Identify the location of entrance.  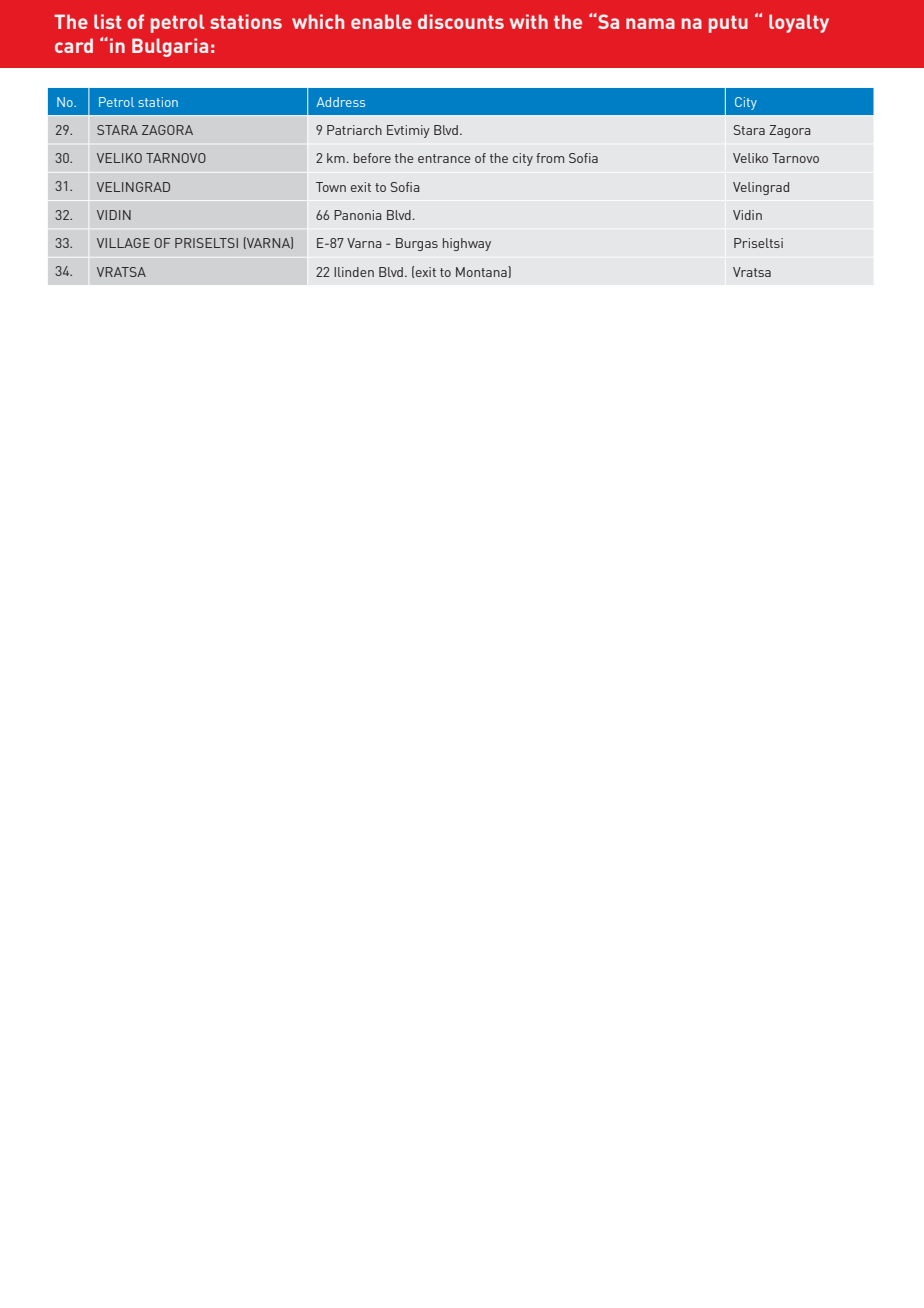
(444, 158).
